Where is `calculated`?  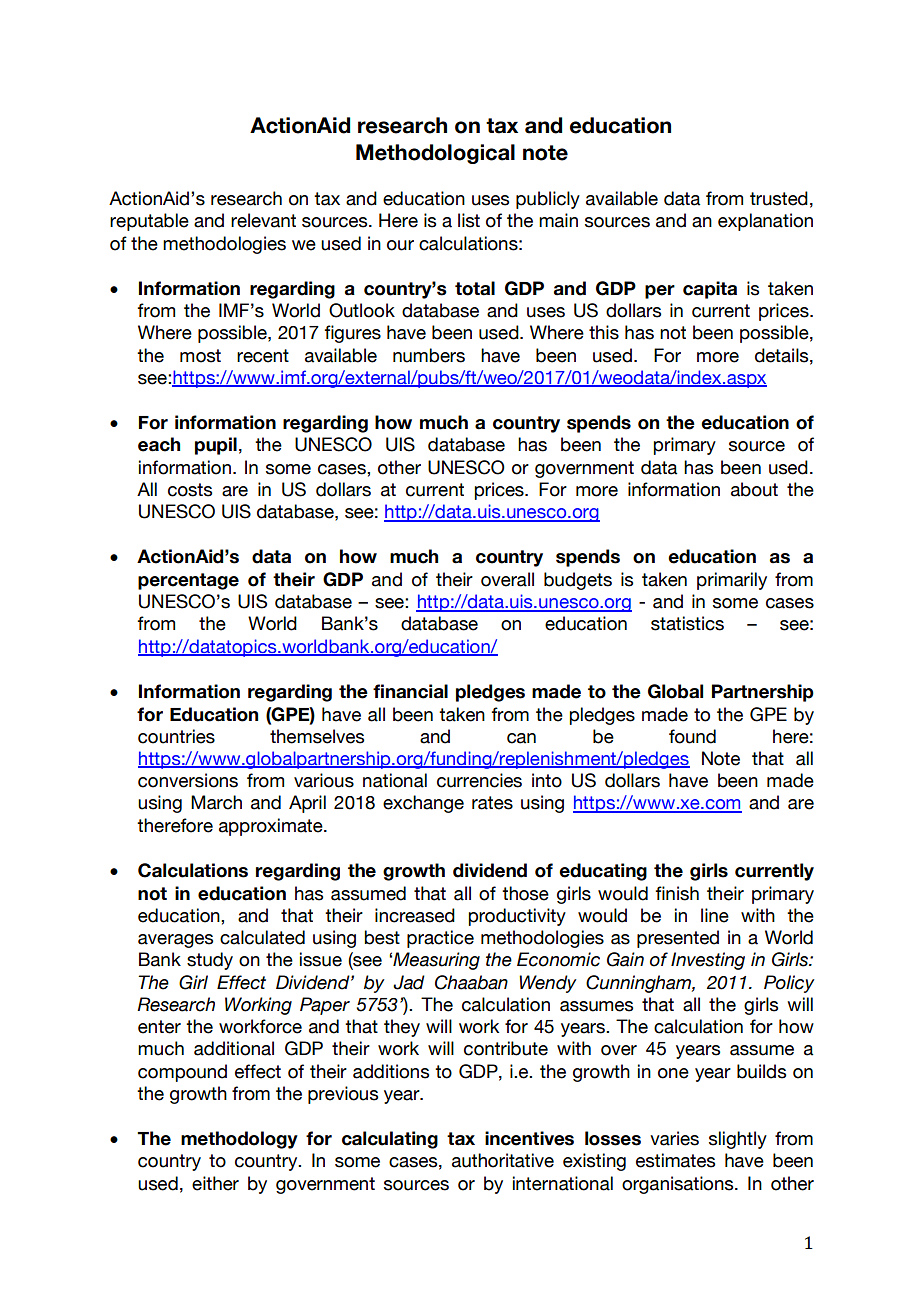
calculated is located at coordinates (262, 937).
